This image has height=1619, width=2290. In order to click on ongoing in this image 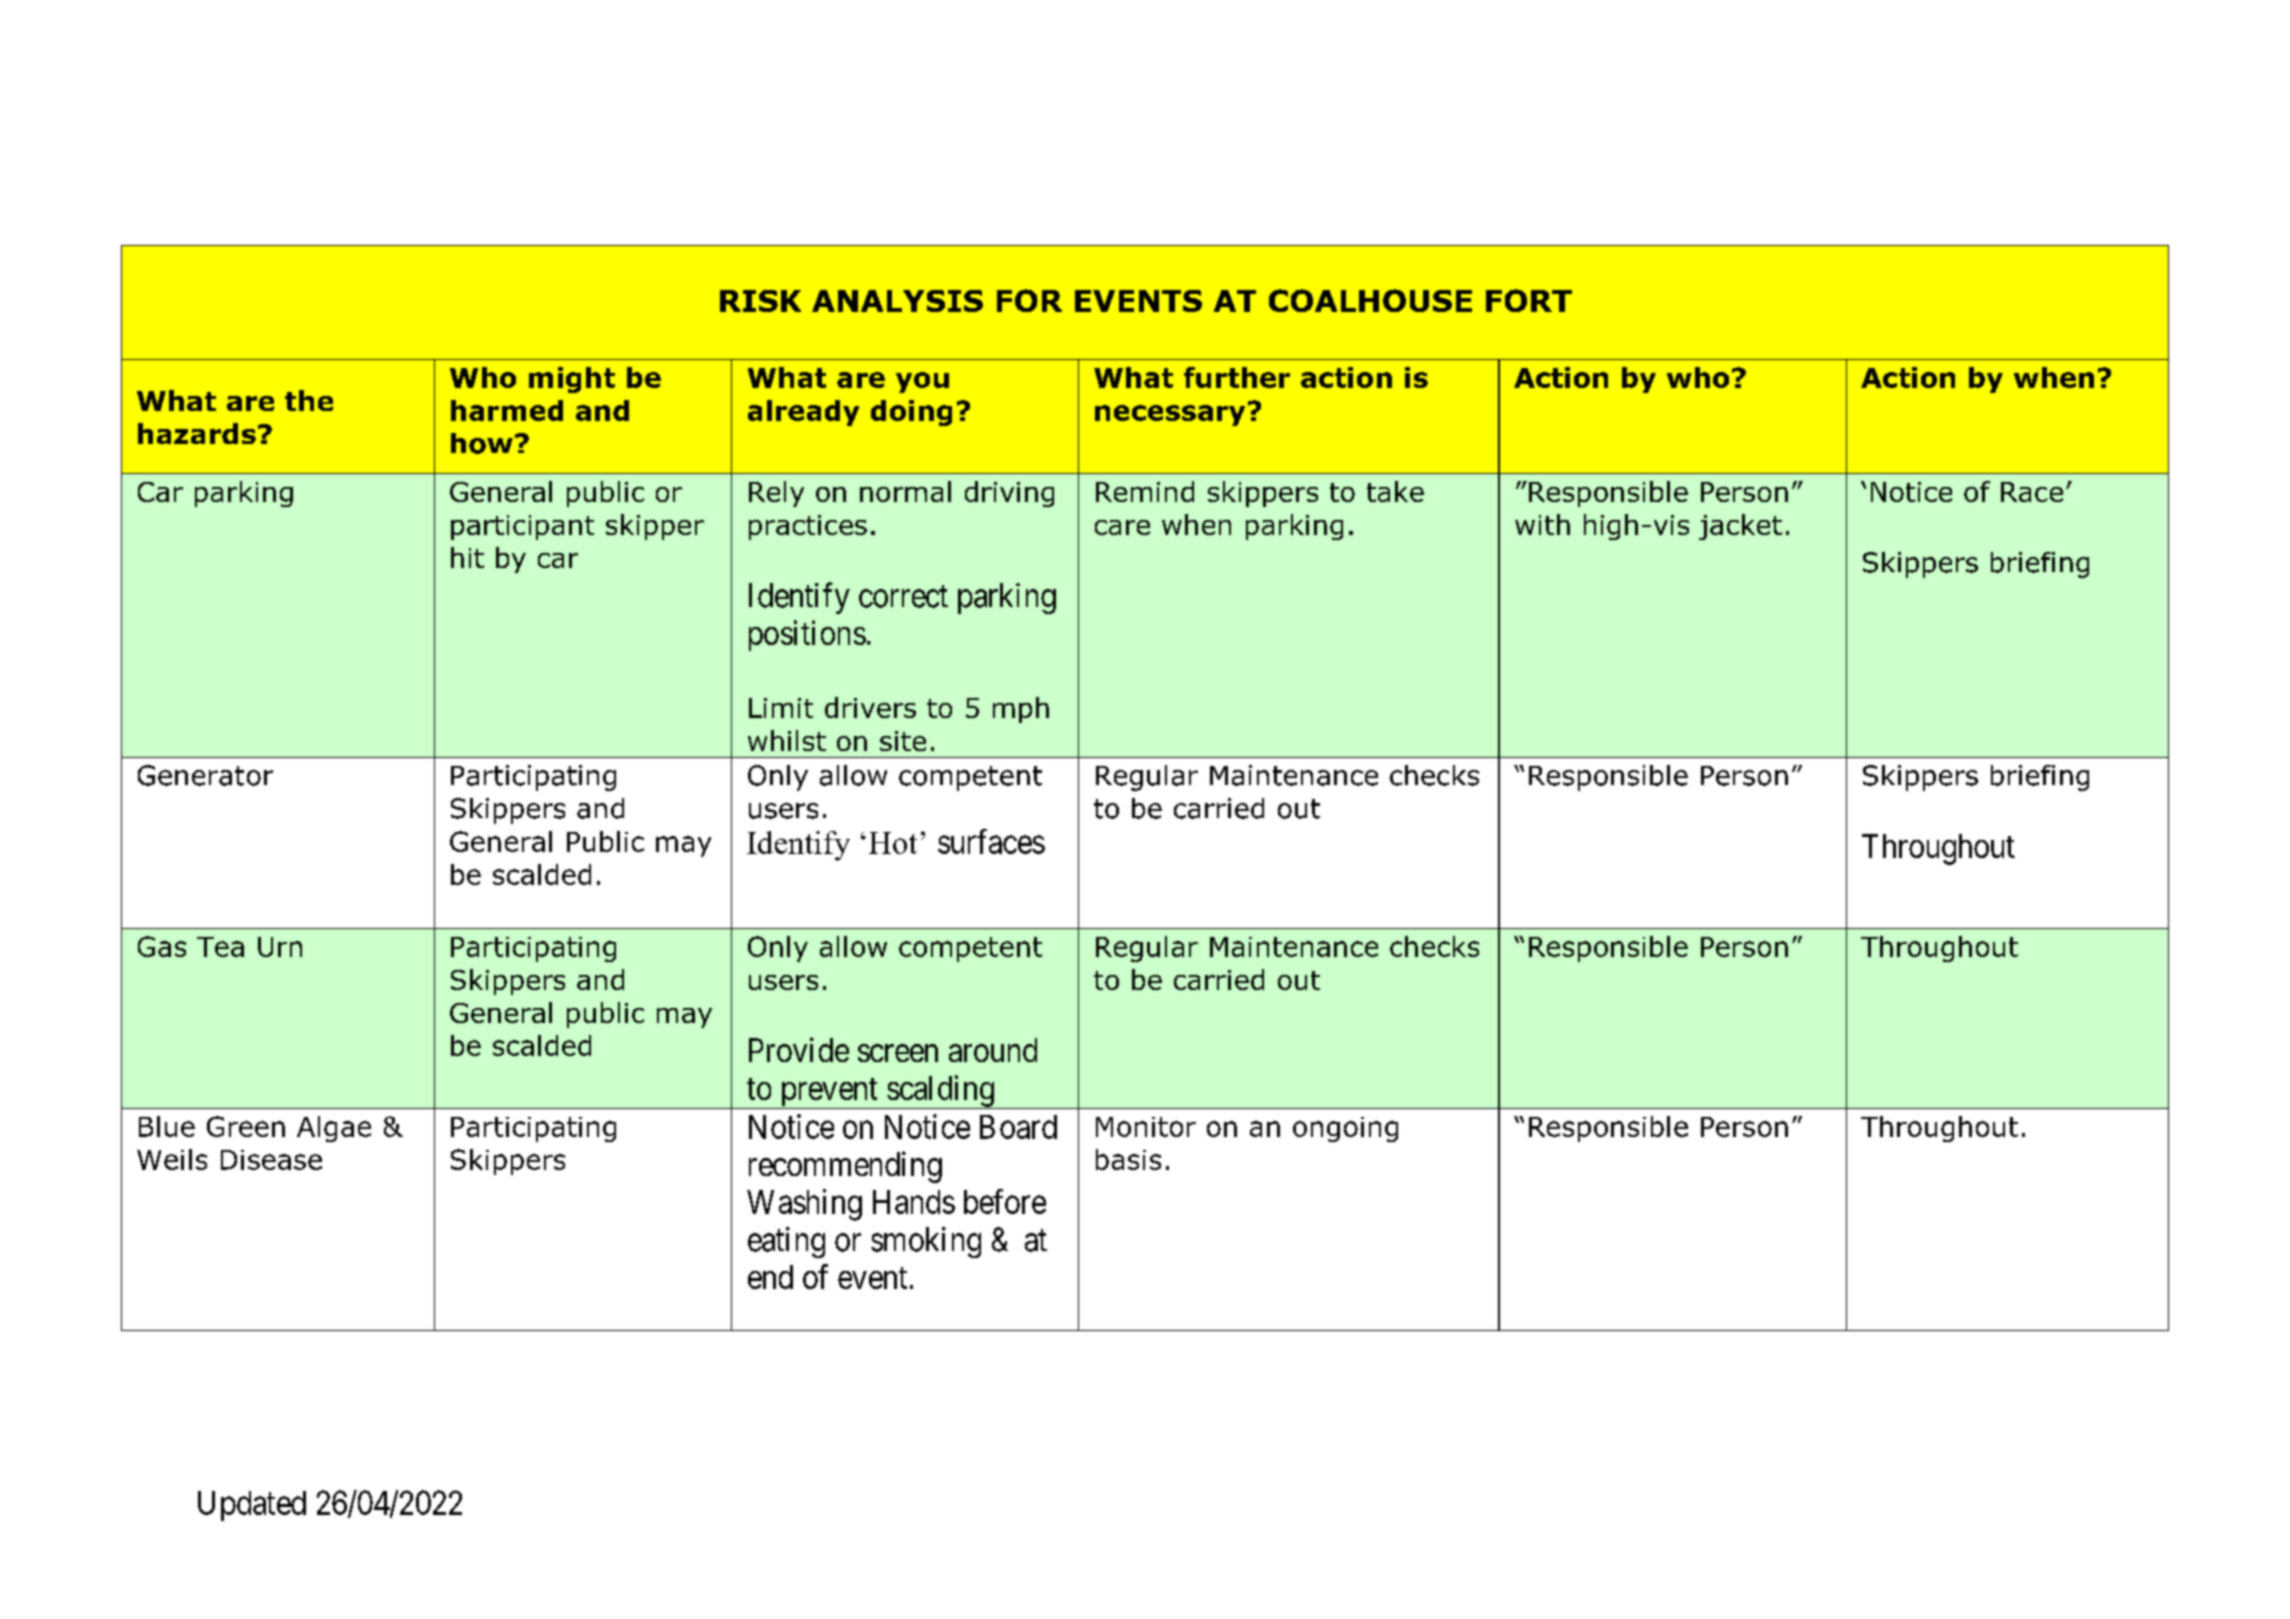, I will do `click(1345, 1129)`.
